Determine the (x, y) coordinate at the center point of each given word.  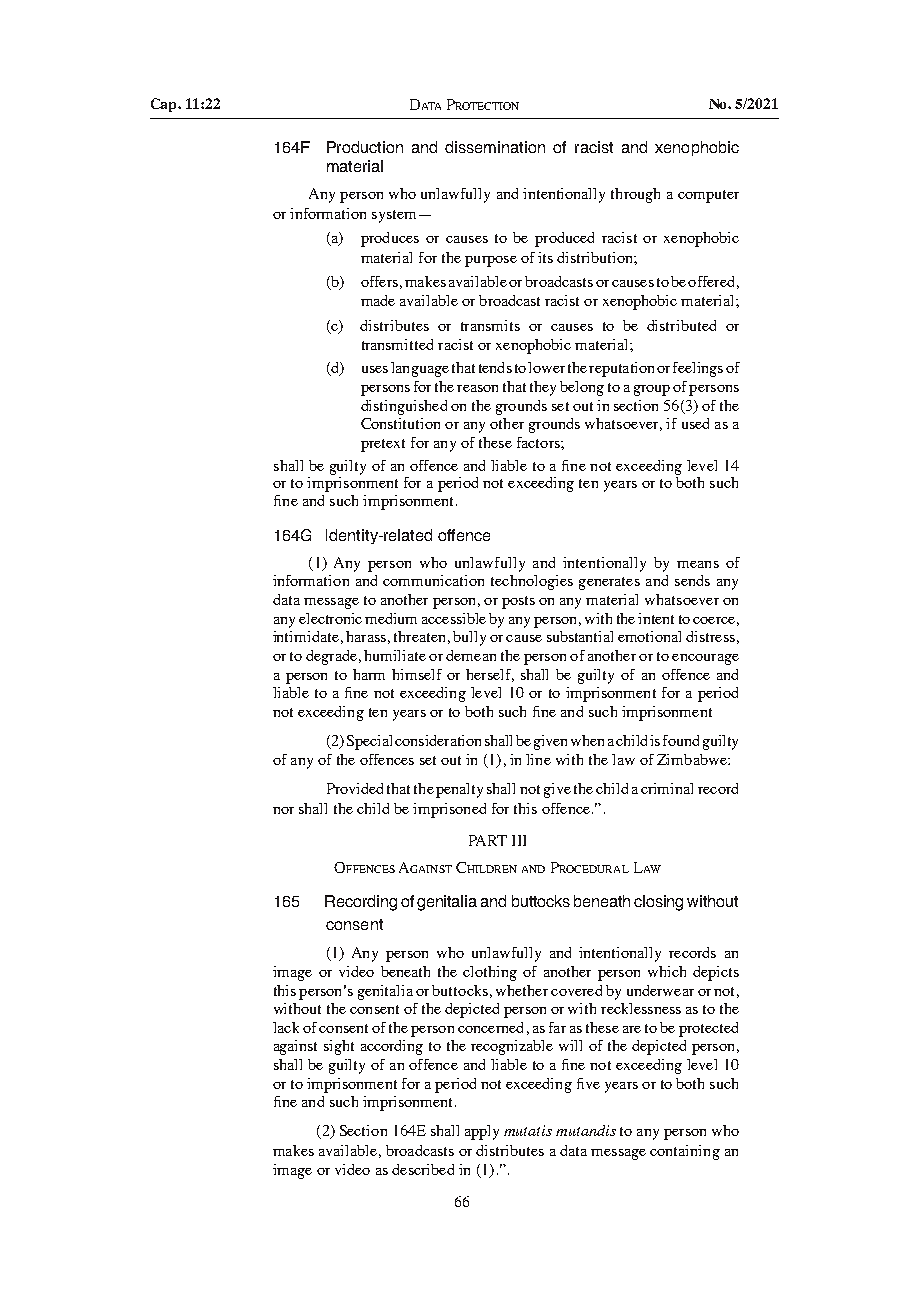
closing (658, 903)
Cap (165, 105)
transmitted (397, 344)
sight (339, 1047)
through (635, 195)
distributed (681, 325)
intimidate (306, 636)
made (378, 300)
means (698, 564)
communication (433, 580)
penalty (459, 790)
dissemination (495, 147)
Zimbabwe (693, 759)
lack (286, 1027)
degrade (331, 657)
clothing (490, 973)
